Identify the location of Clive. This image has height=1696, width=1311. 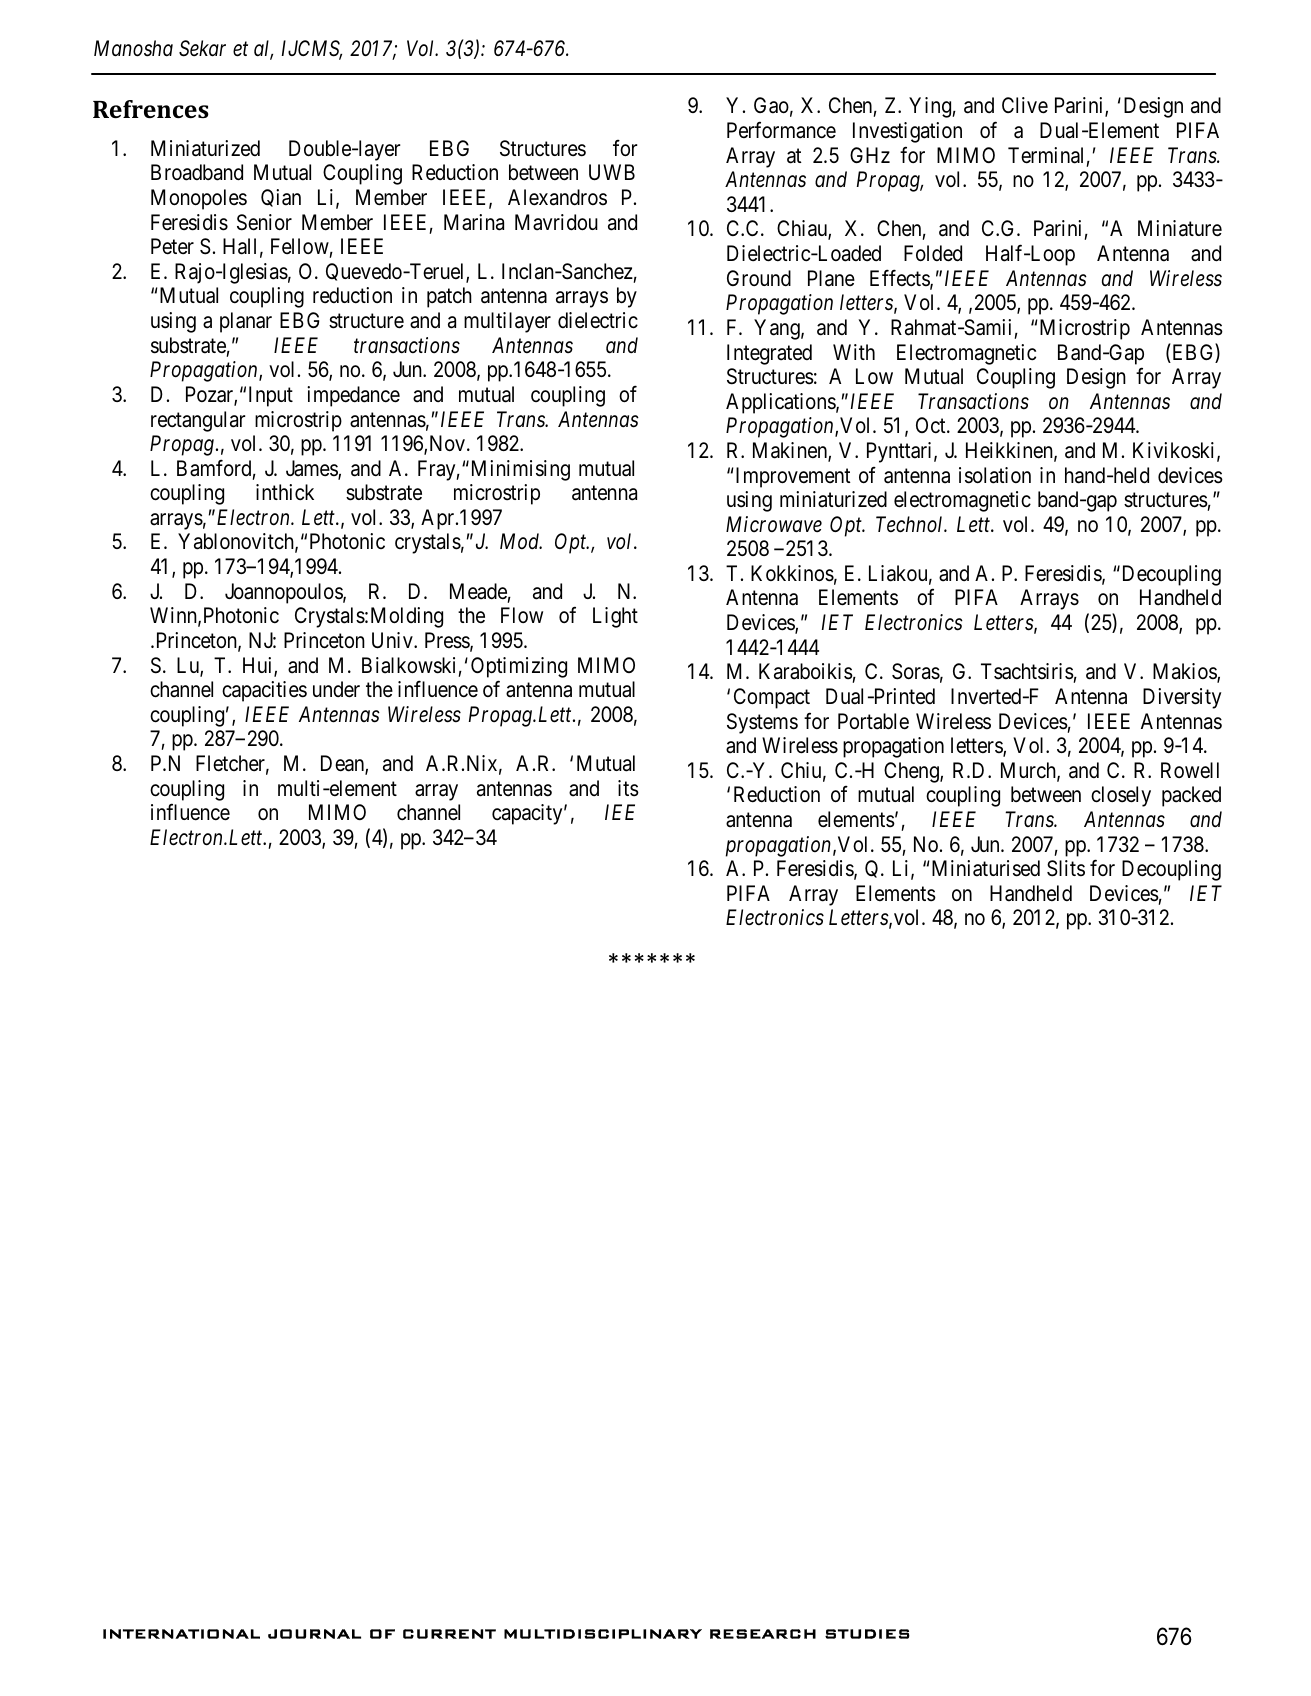
(1025, 105).
